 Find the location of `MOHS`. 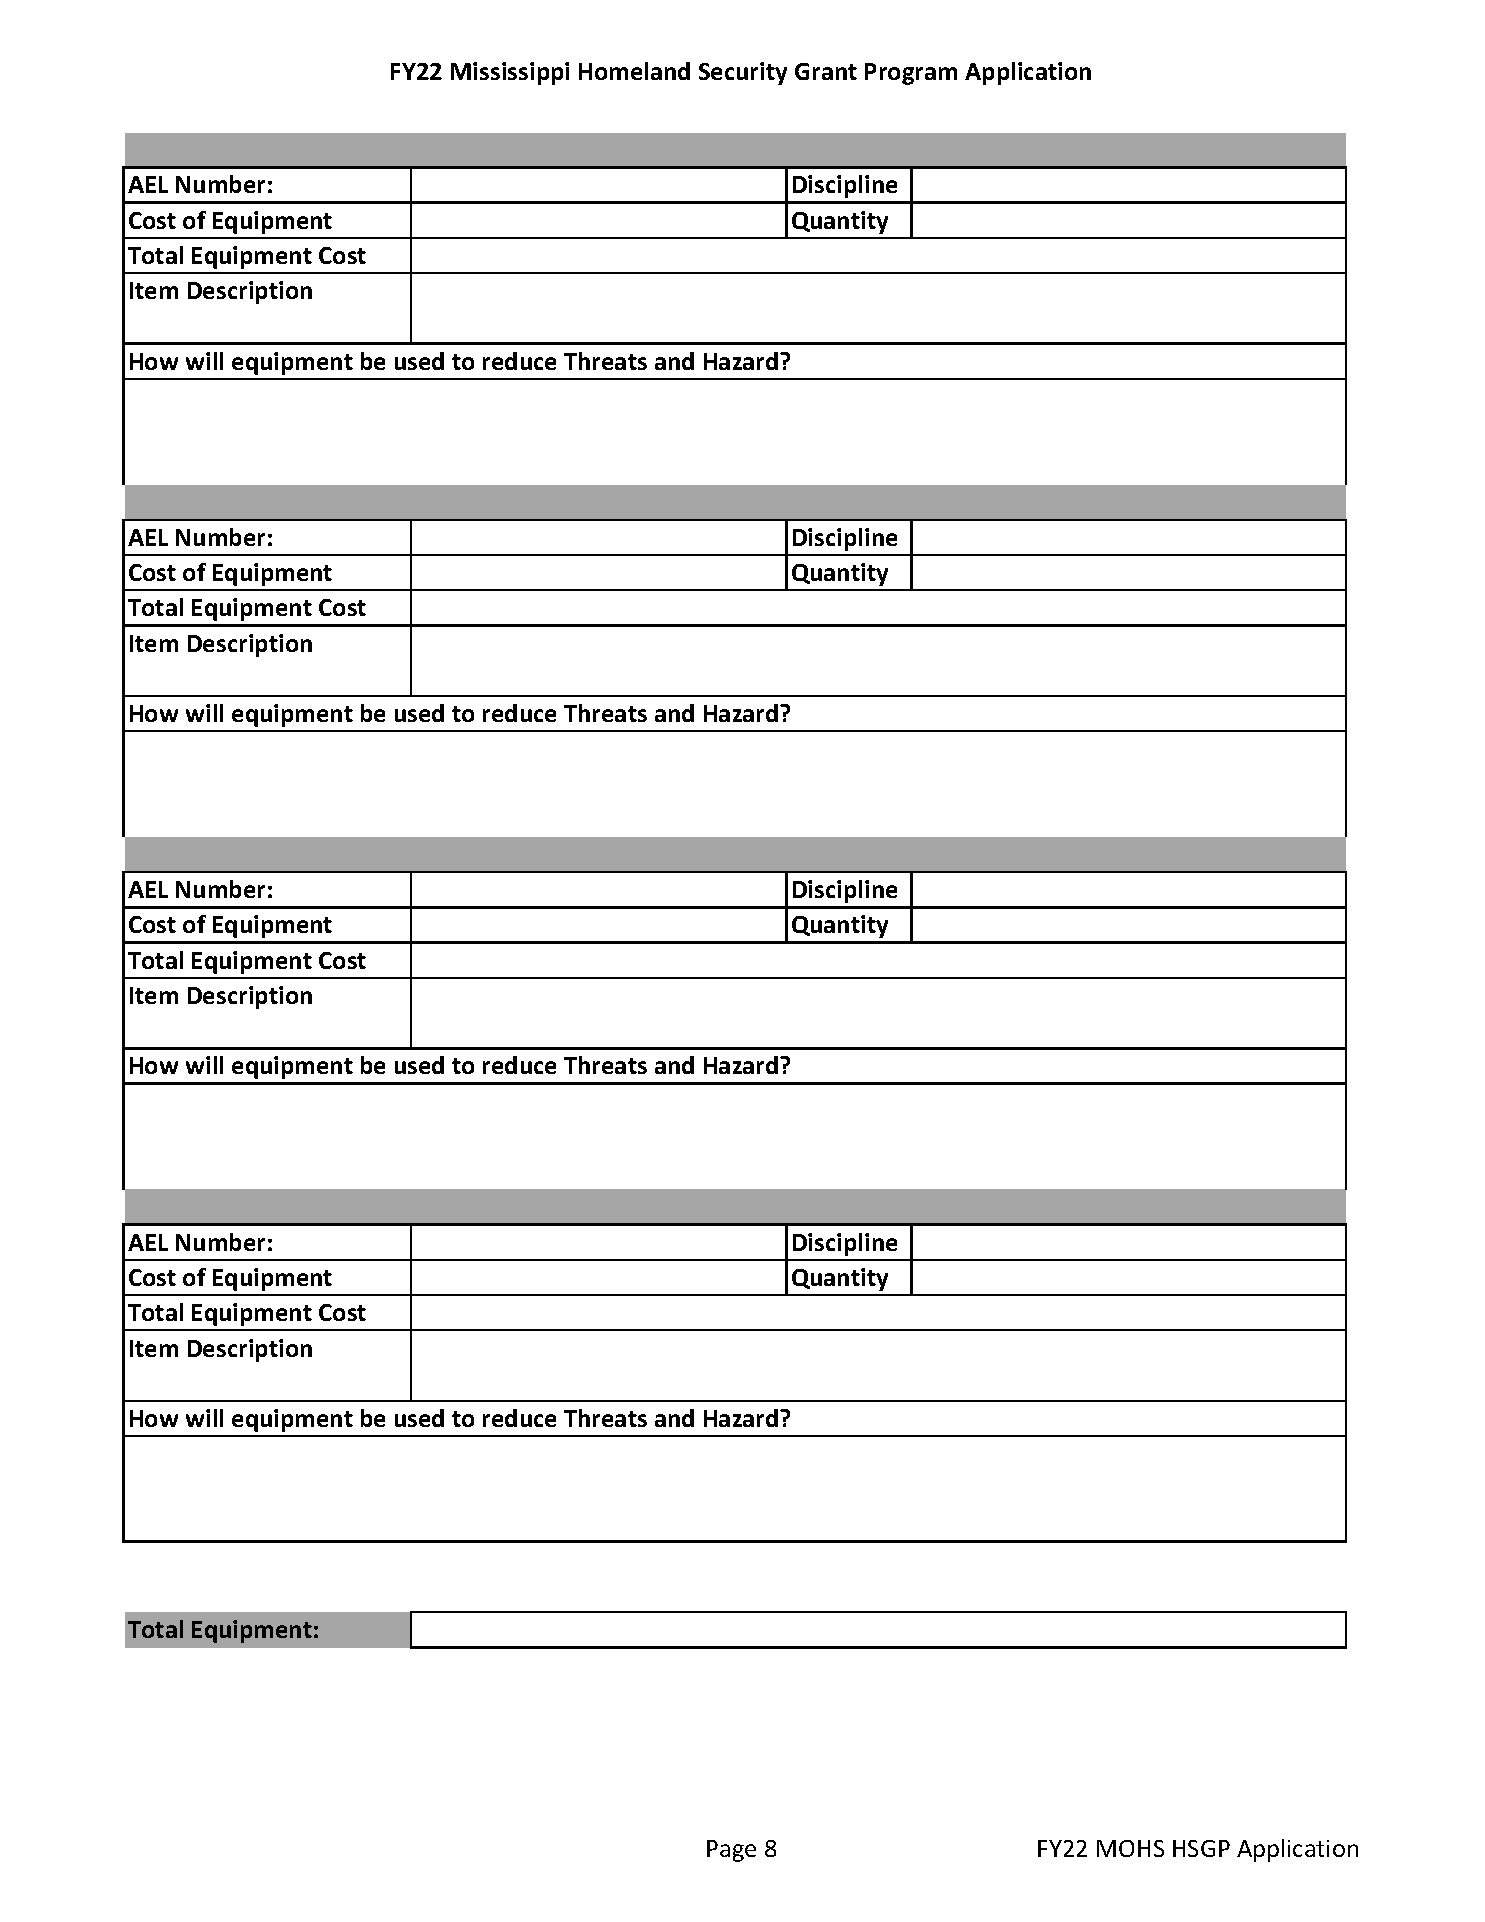

MOHS is located at coordinates (1130, 1848).
